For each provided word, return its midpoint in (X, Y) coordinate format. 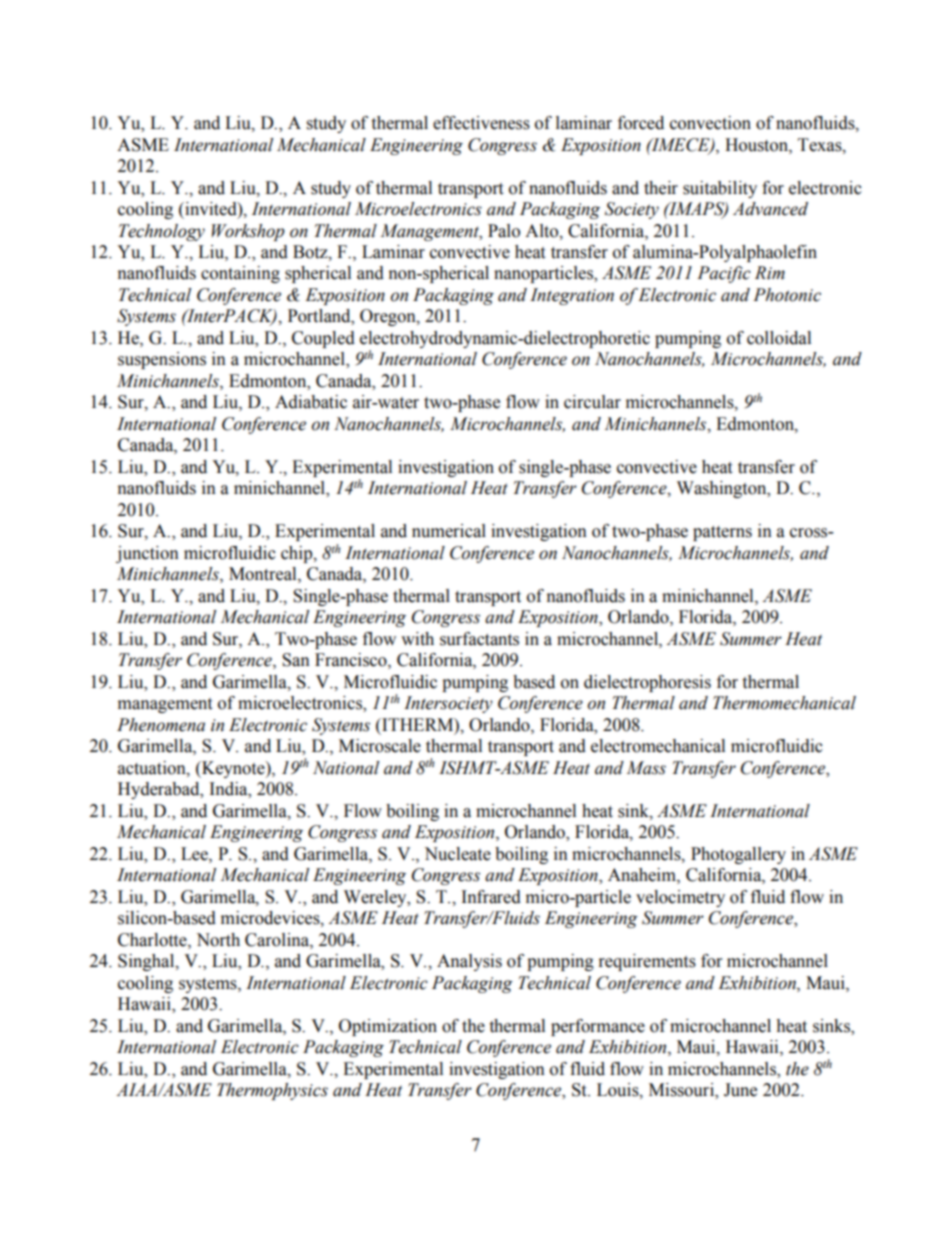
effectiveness (481, 123)
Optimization (388, 1027)
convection (710, 123)
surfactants (479, 639)
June (740, 1090)
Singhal (147, 962)
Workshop (248, 232)
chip (298, 554)
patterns (722, 533)
